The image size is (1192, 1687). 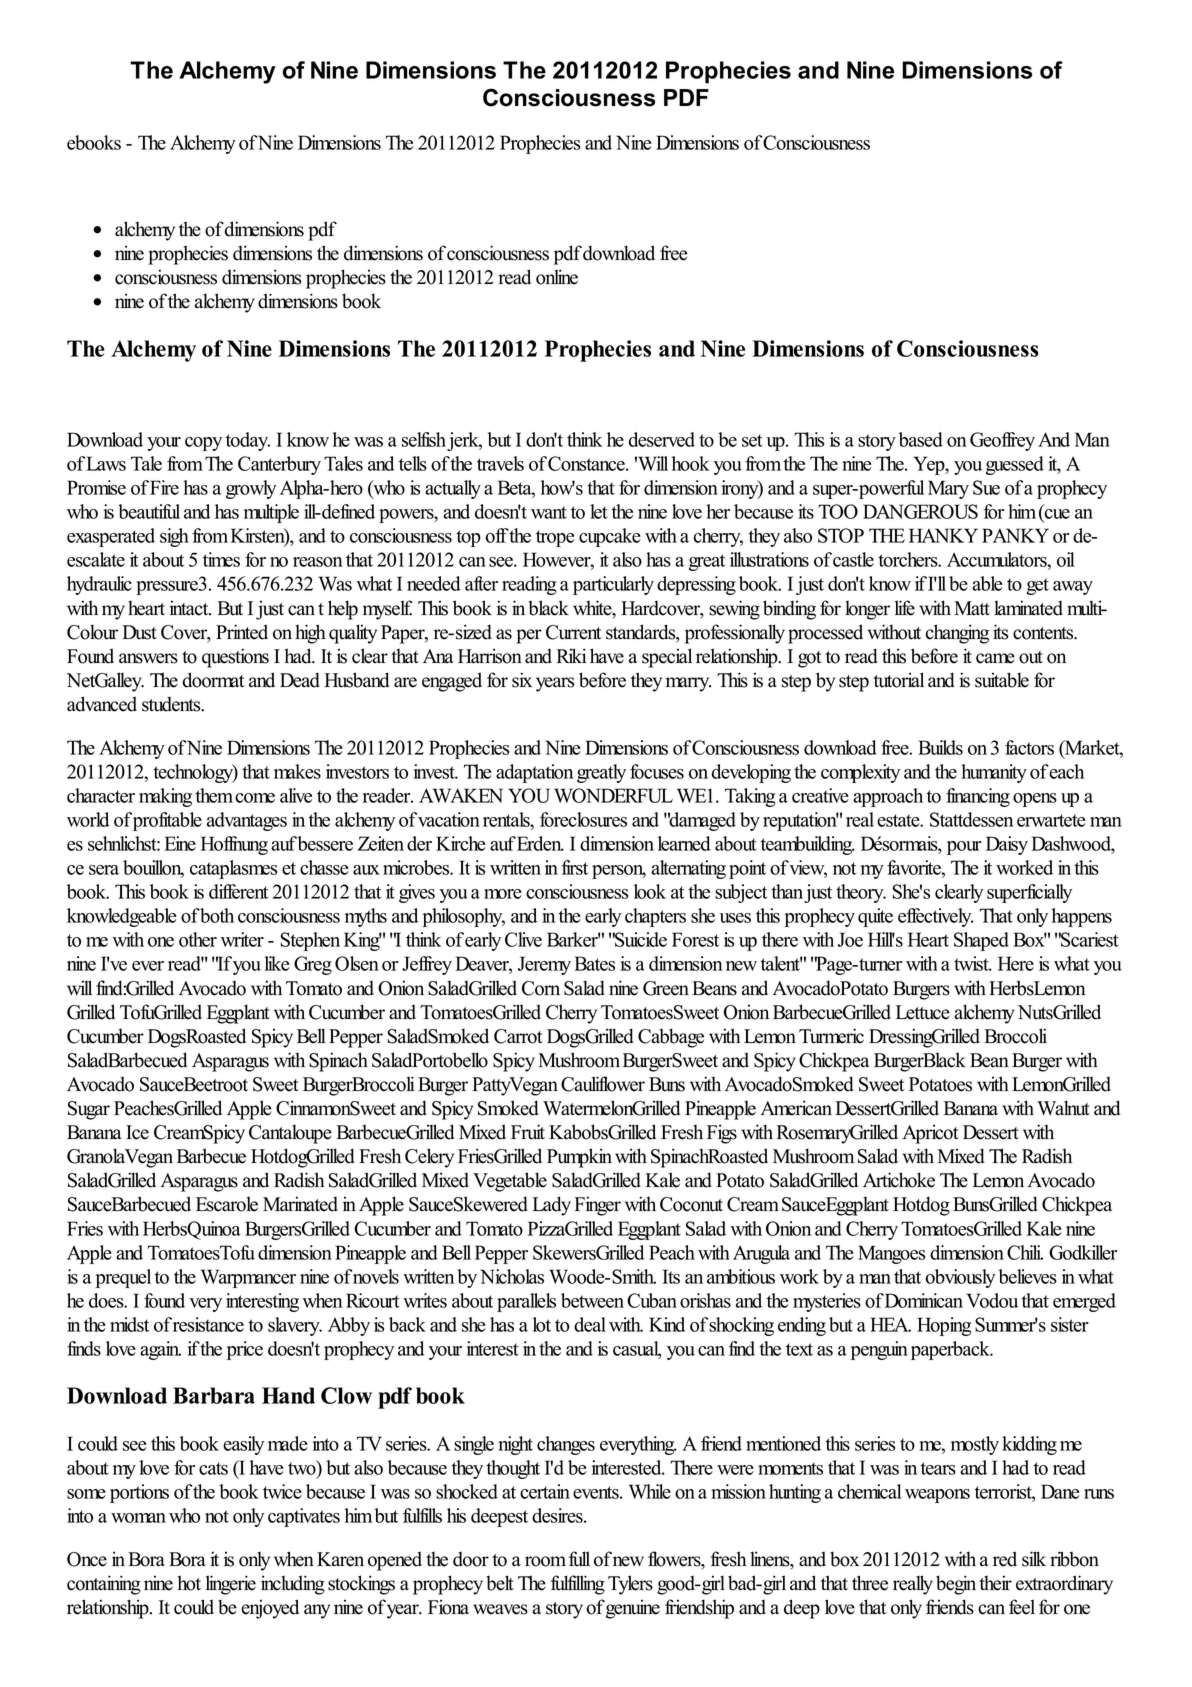 What do you see at coordinates (905, 608) in the image?
I see `life` at bounding box center [905, 608].
